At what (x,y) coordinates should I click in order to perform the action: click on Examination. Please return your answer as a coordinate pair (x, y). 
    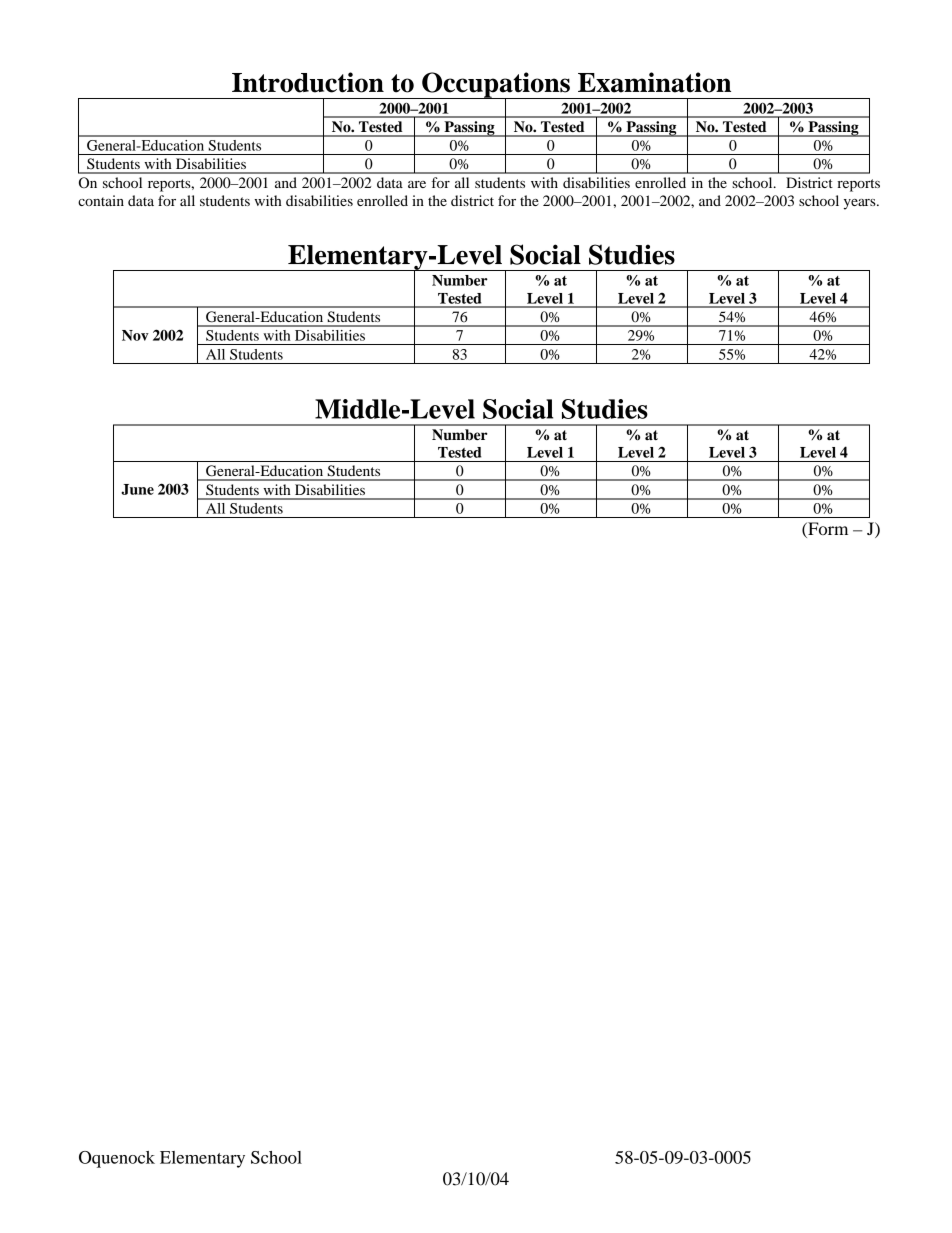
    Looking at the image, I should click on (654, 82).
